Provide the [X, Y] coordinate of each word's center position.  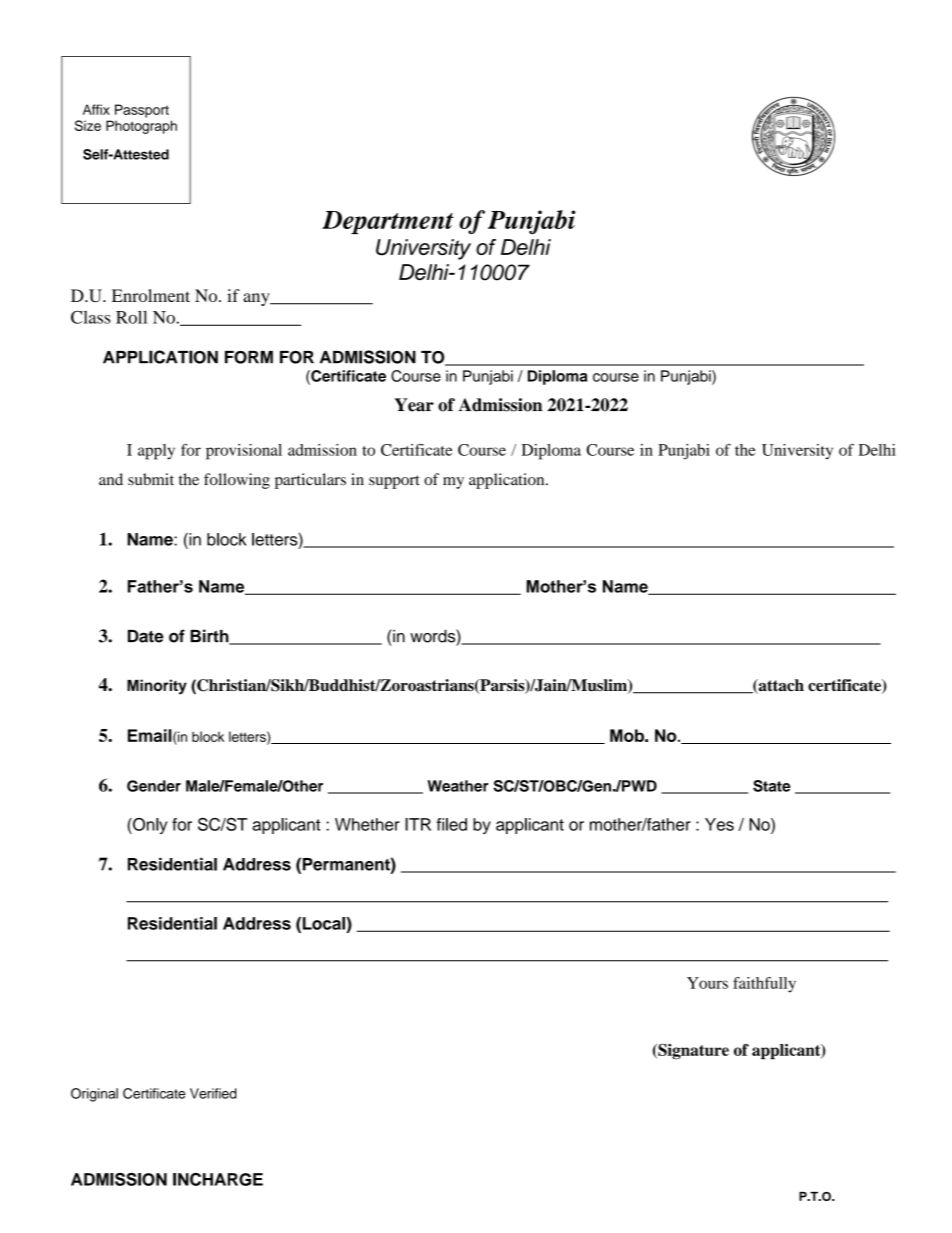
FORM [249, 357]
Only [149, 826]
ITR [418, 824]
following [237, 481]
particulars [310, 481]
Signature [692, 1052]
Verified [213, 1093]
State [772, 786]
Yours [707, 983]
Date [146, 636]
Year [414, 405]
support [394, 482]
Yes [719, 824]
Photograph [141, 127]
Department [388, 222]
